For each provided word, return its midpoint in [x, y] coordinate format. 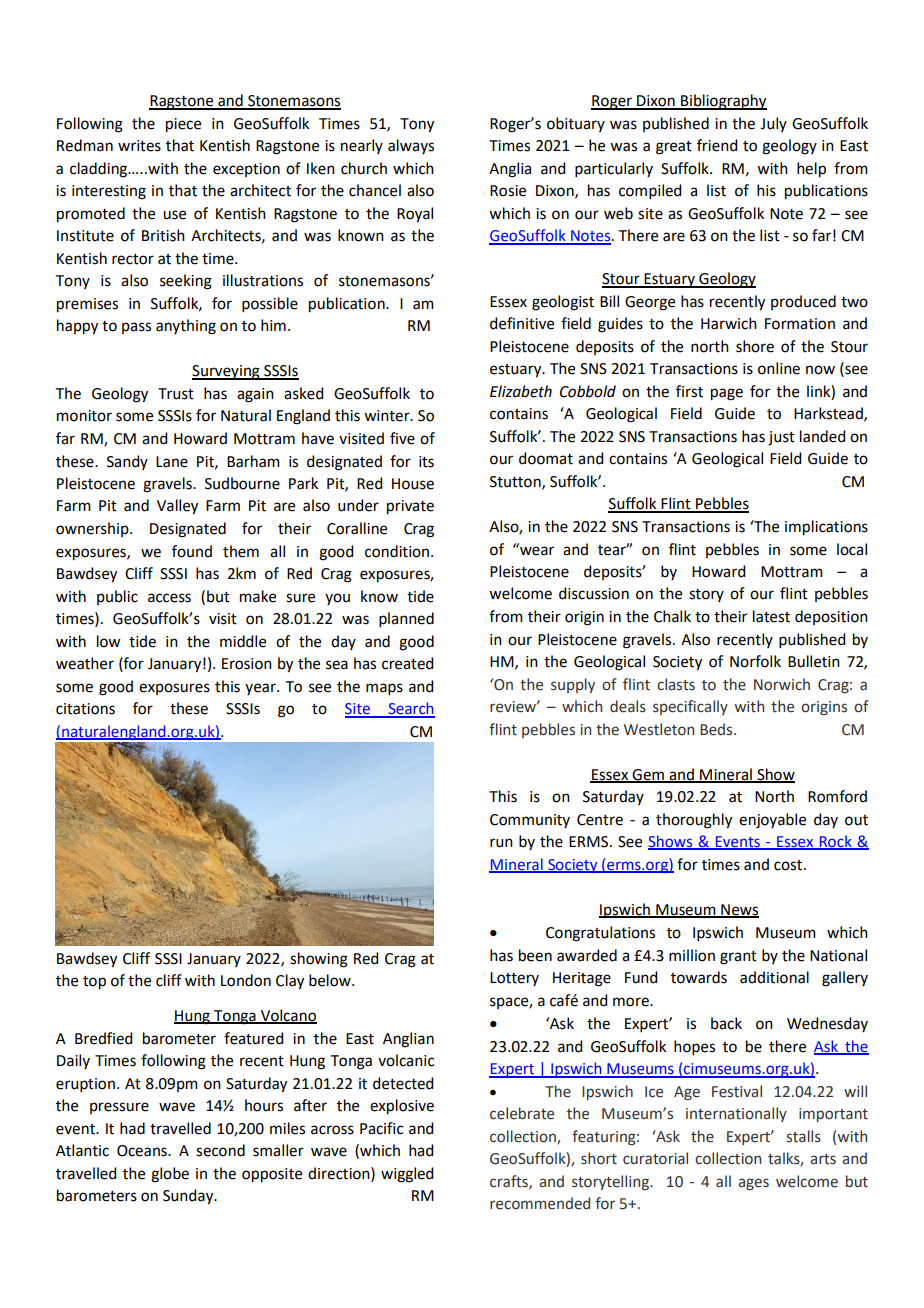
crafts [510, 1182]
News [739, 910]
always [411, 146]
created [407, 663]
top [94, 983]
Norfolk [755, 661]
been [535, 955]
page [727, 394]
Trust [176, 394]
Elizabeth [521, 391]
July [773, 124]
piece [183, 125]
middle [243, 641]
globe [170, 1175]
